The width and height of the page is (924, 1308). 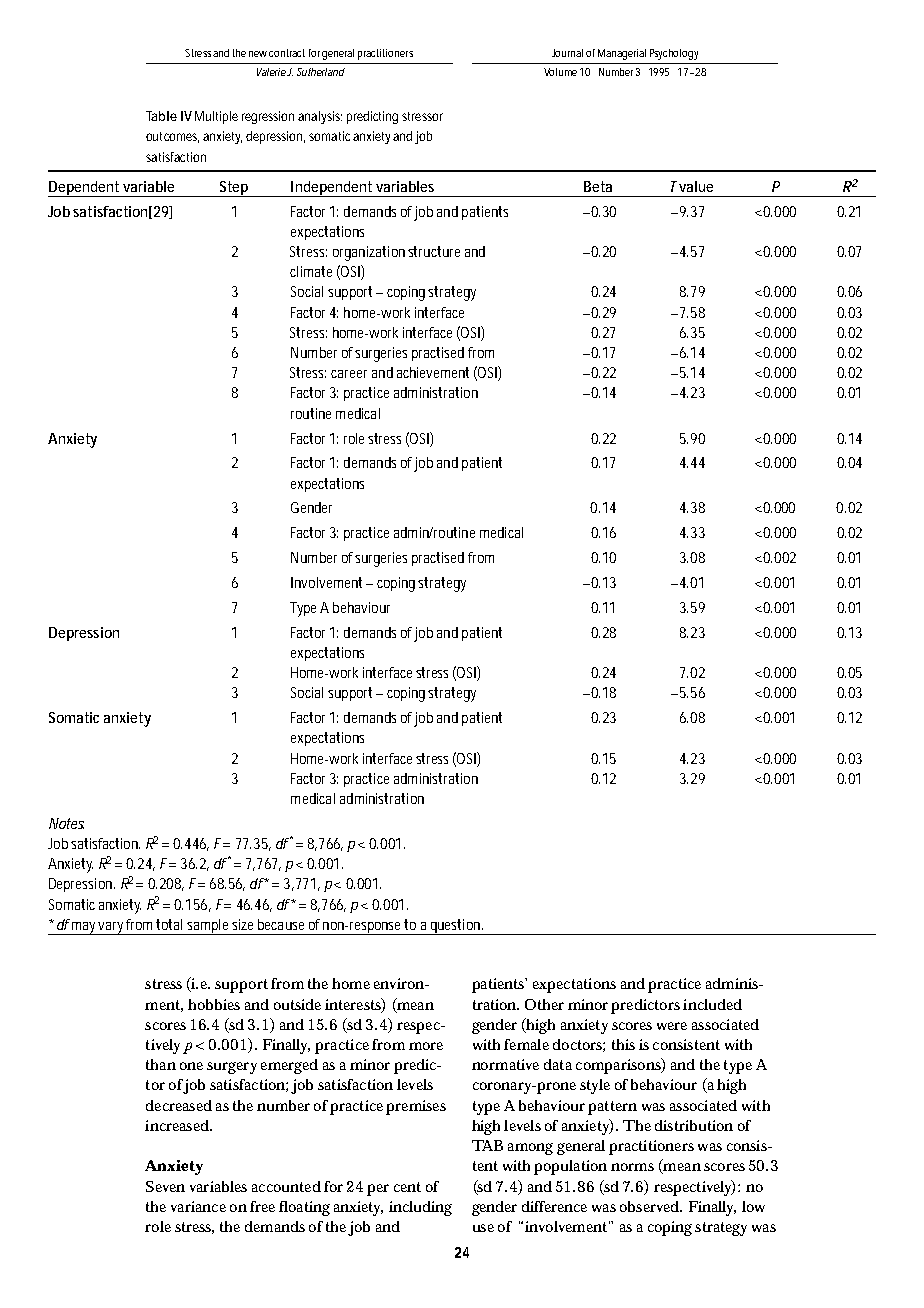 I want to click on Beta, so click(x=598, y=186).
